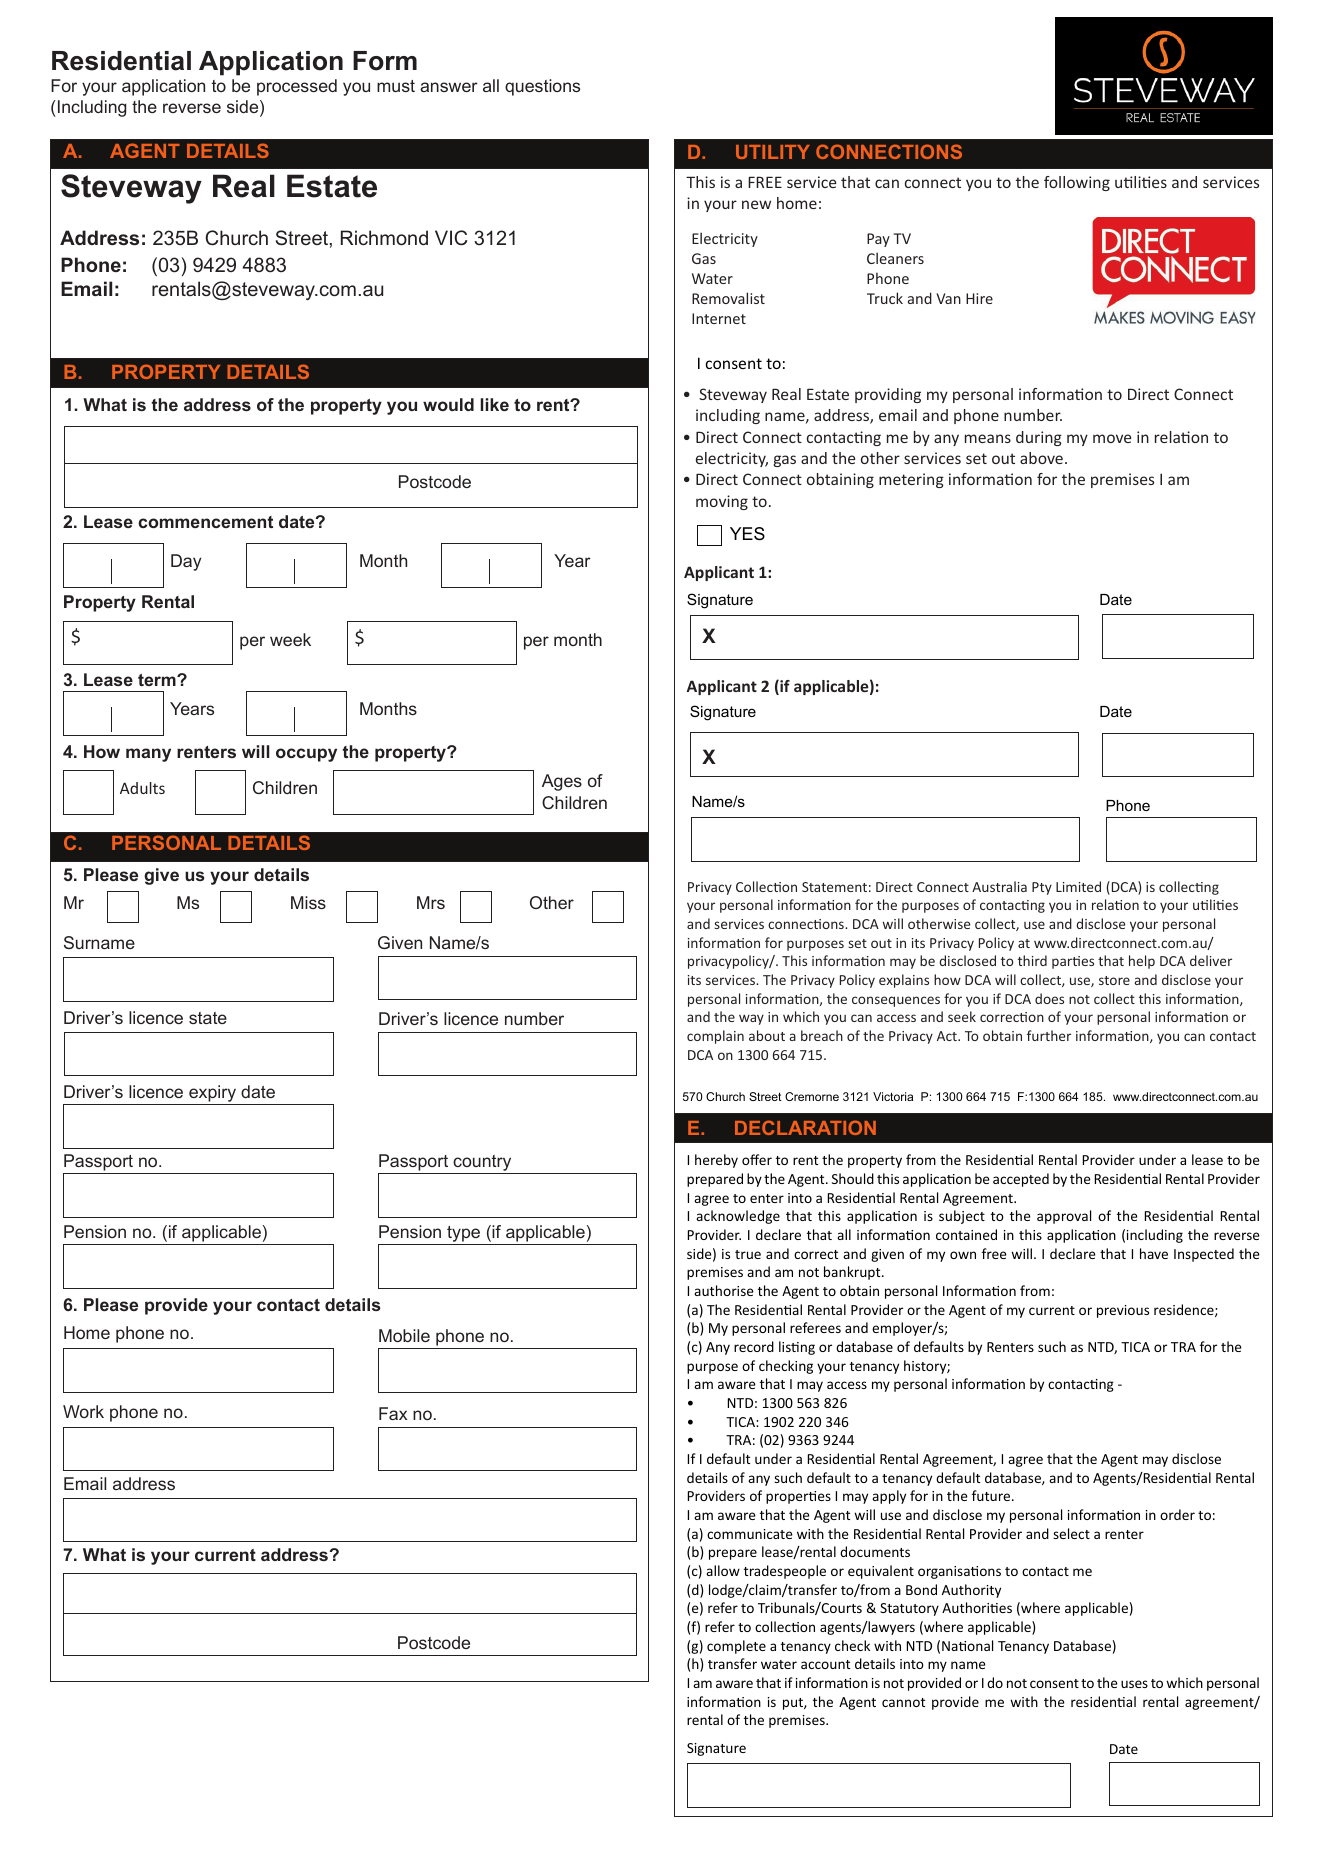 This document has height=1871, width=1323. Describe the element at coordinates (562, 782) in the document. I see `Ages` at that location.
